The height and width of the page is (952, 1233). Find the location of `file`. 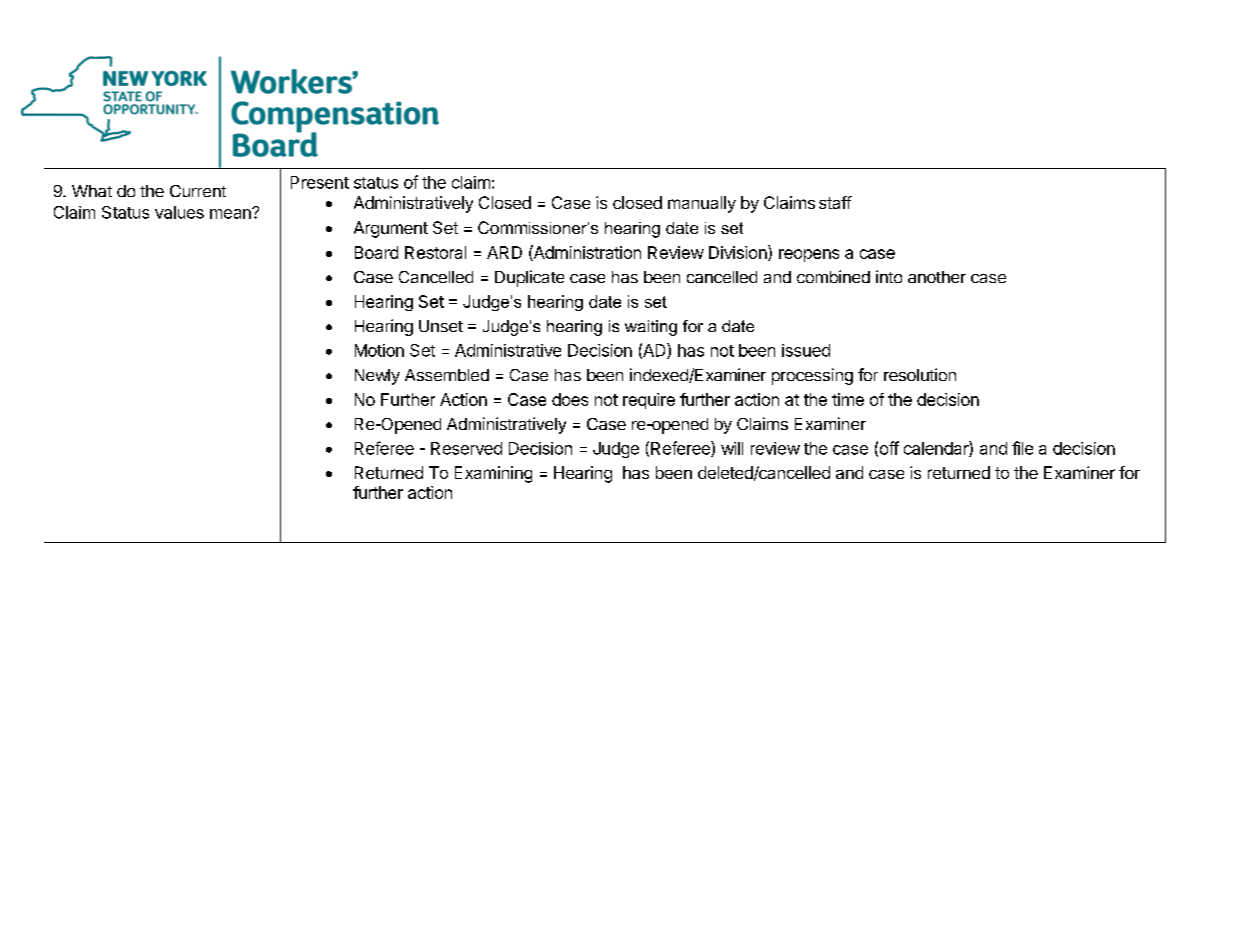

file is located at coordinates (1022, 448).
